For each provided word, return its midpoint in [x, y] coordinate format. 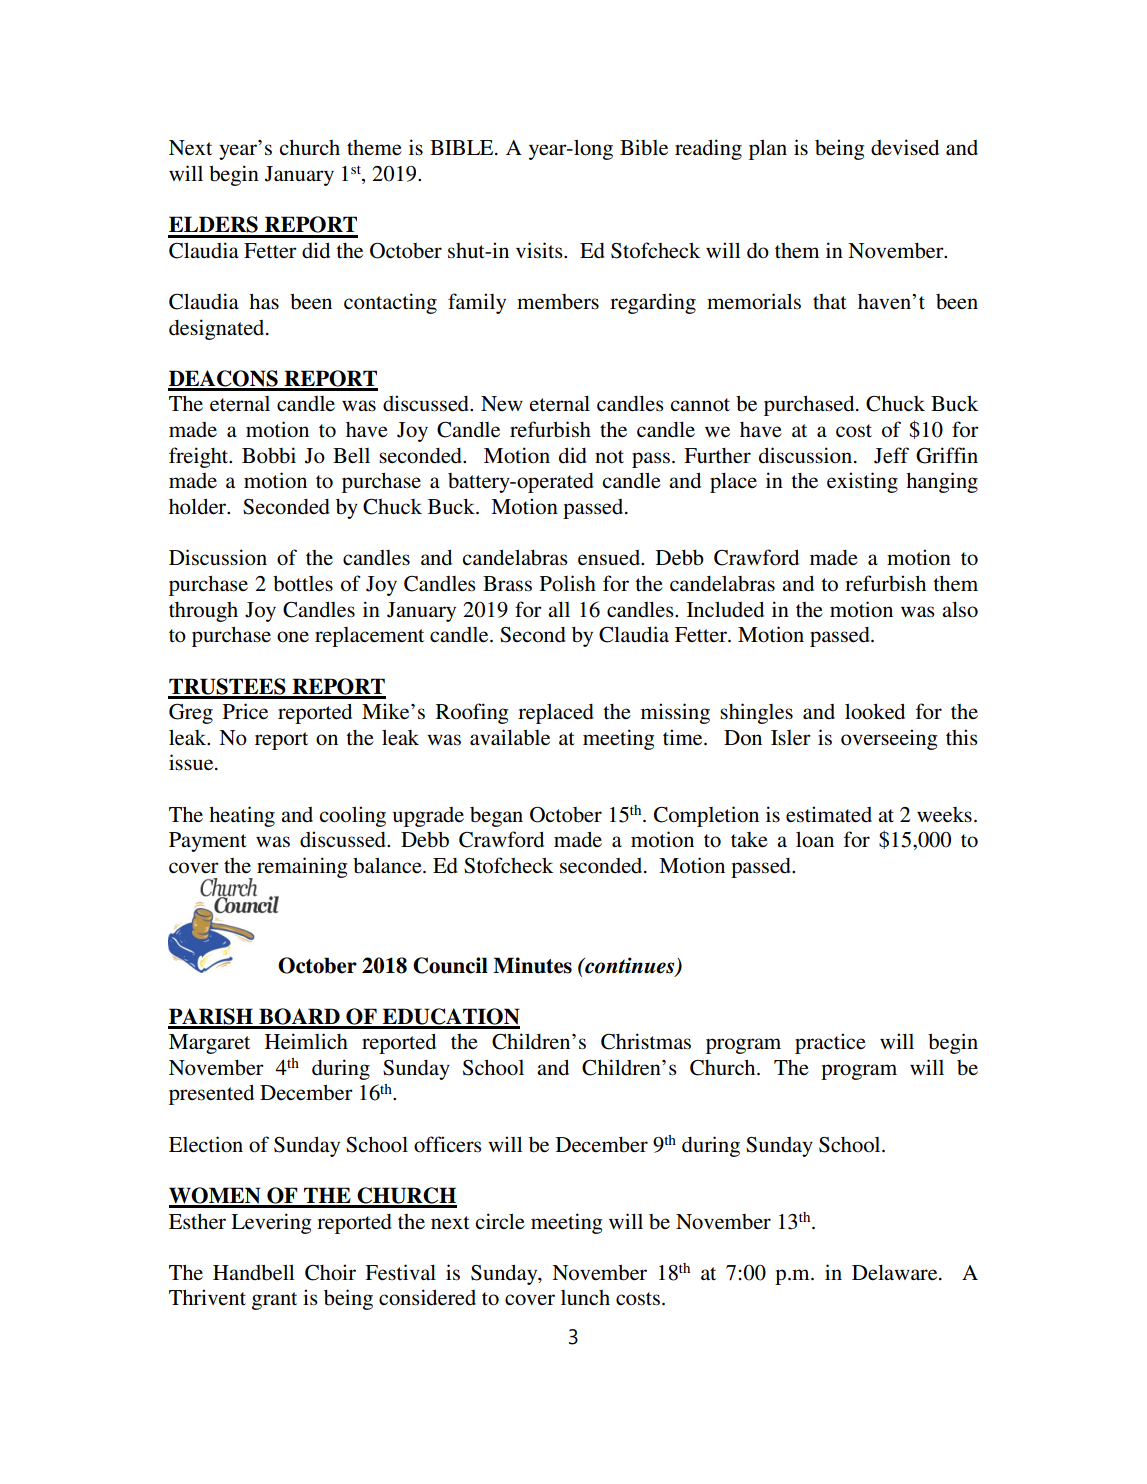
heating [242, 816]
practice [830, 1043]
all [559, 609]
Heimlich [306, 1041]
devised [905, 147]
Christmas [646, 1041]
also [960, 609]
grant [274, 1301]
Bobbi [269, 455]
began [496, 817]
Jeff [891, 455]
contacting [390, 303]
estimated [829, 814]
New [502, 404]
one [293, 637]
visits [540, 250]
